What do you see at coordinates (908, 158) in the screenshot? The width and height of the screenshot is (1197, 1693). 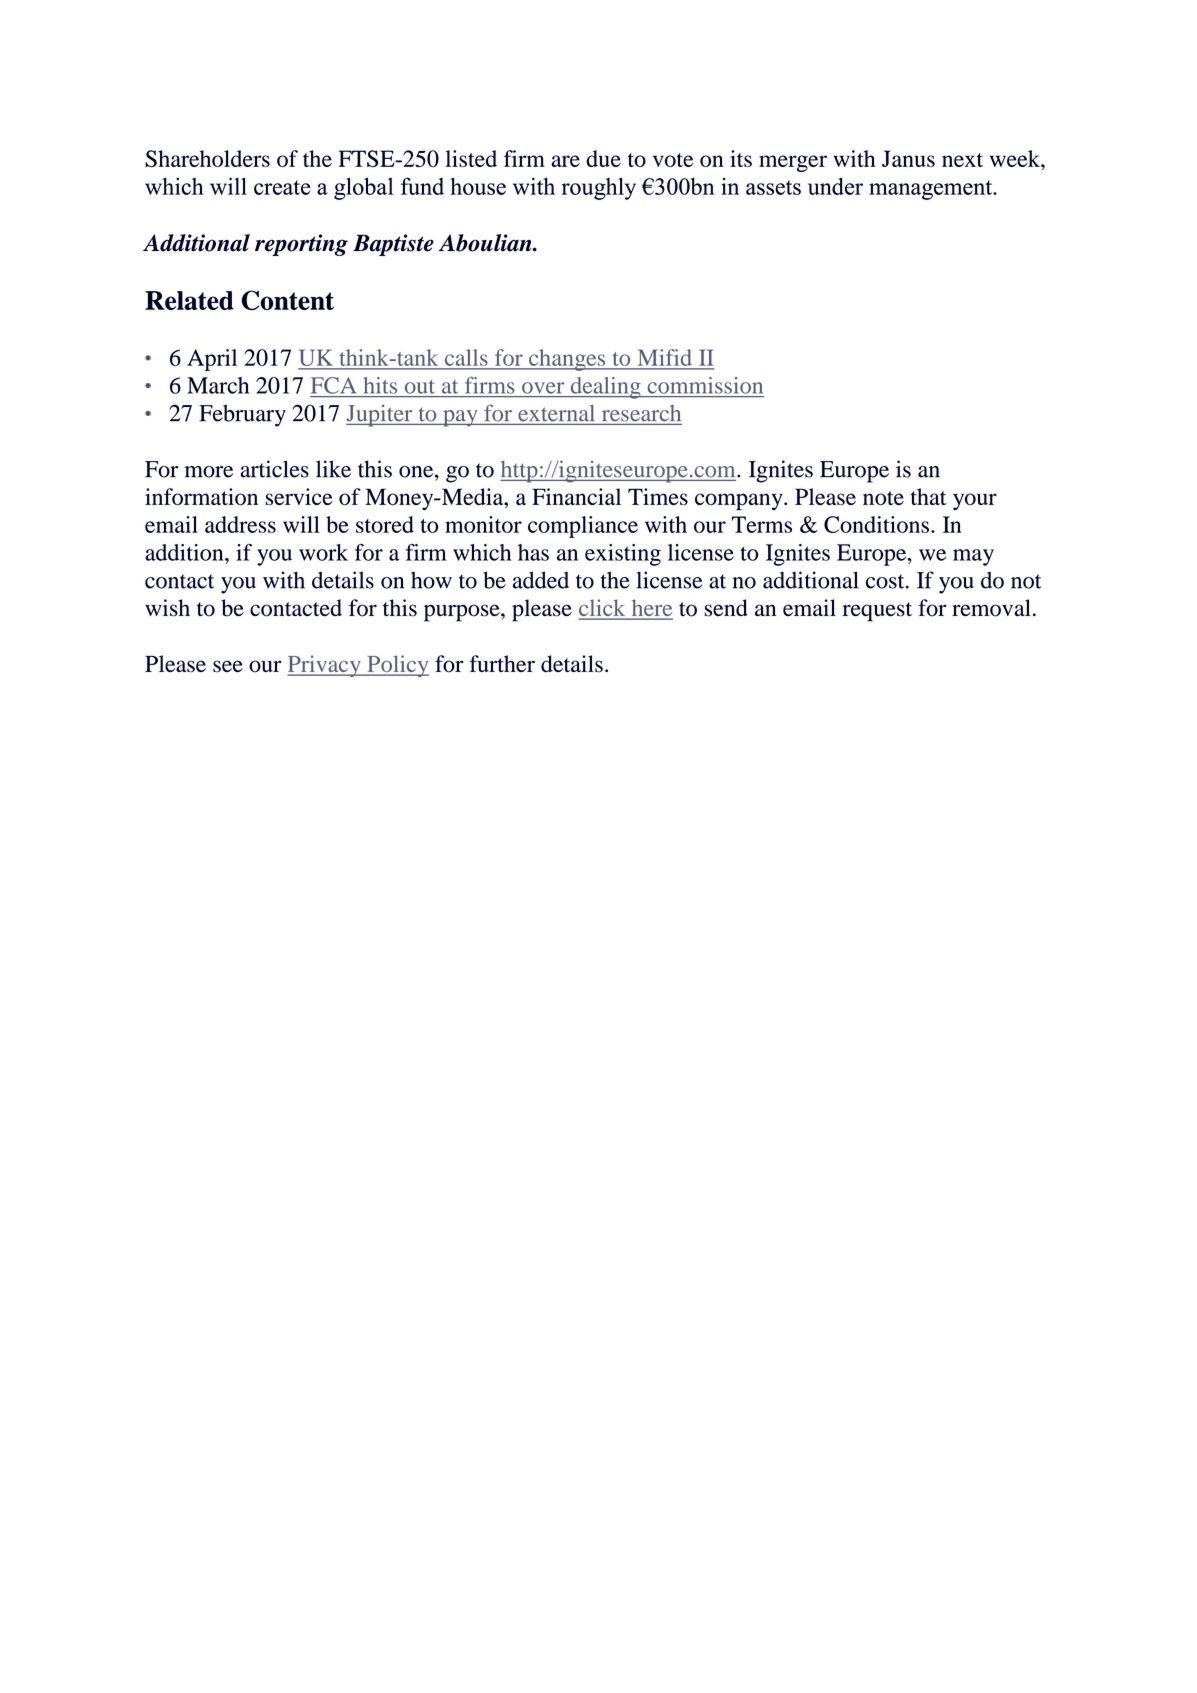 I see `Janus` at bounding box center [908, 158].
